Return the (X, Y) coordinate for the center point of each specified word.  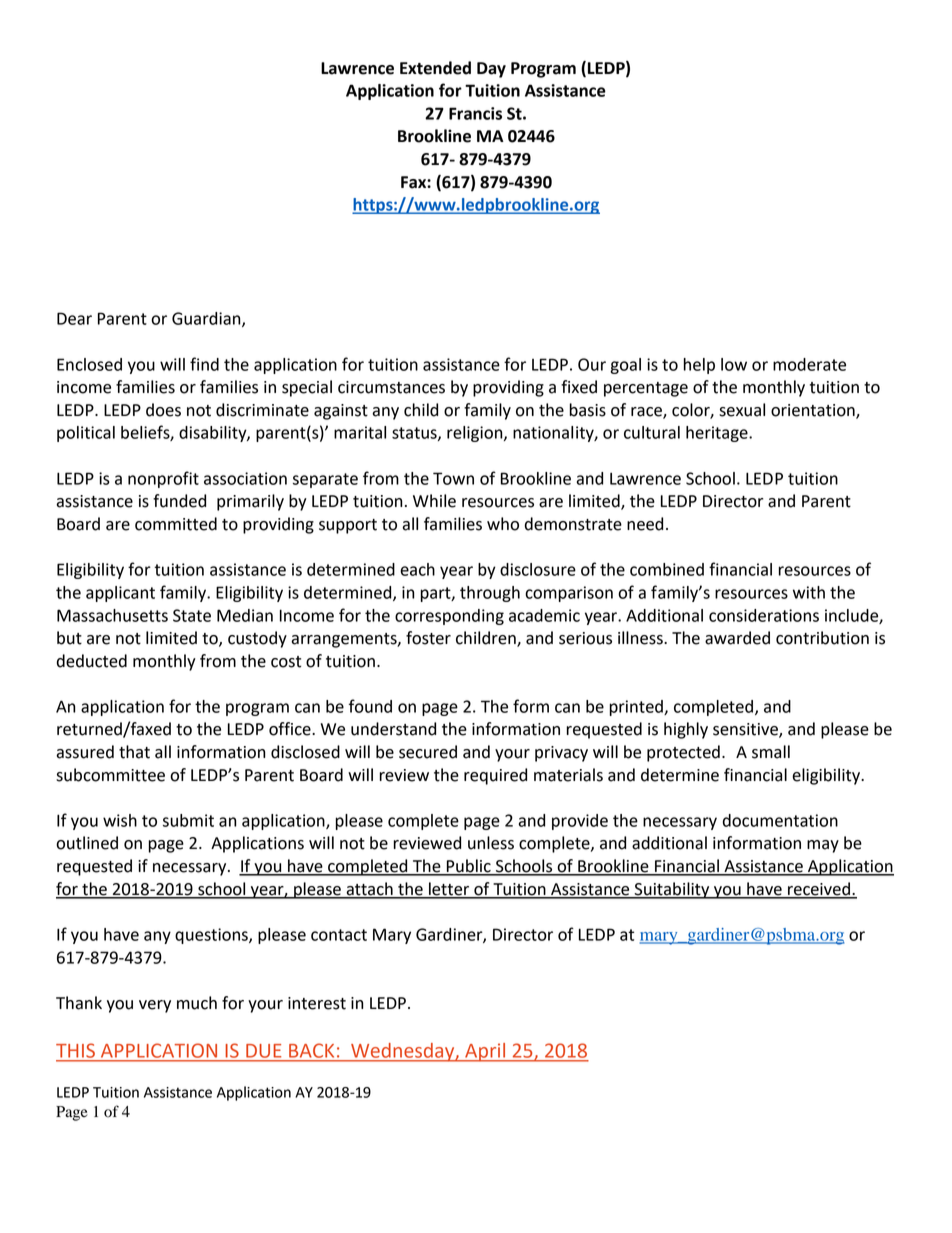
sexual (742, 410)
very (155, 1006)
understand (393, 729)
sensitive (746, 730)
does (163, 410)
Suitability (672, 890)
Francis (475, 113)
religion (476, 434)
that (134, 752)
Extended (435, 68)
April (485, 1052)
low (734, 364)
